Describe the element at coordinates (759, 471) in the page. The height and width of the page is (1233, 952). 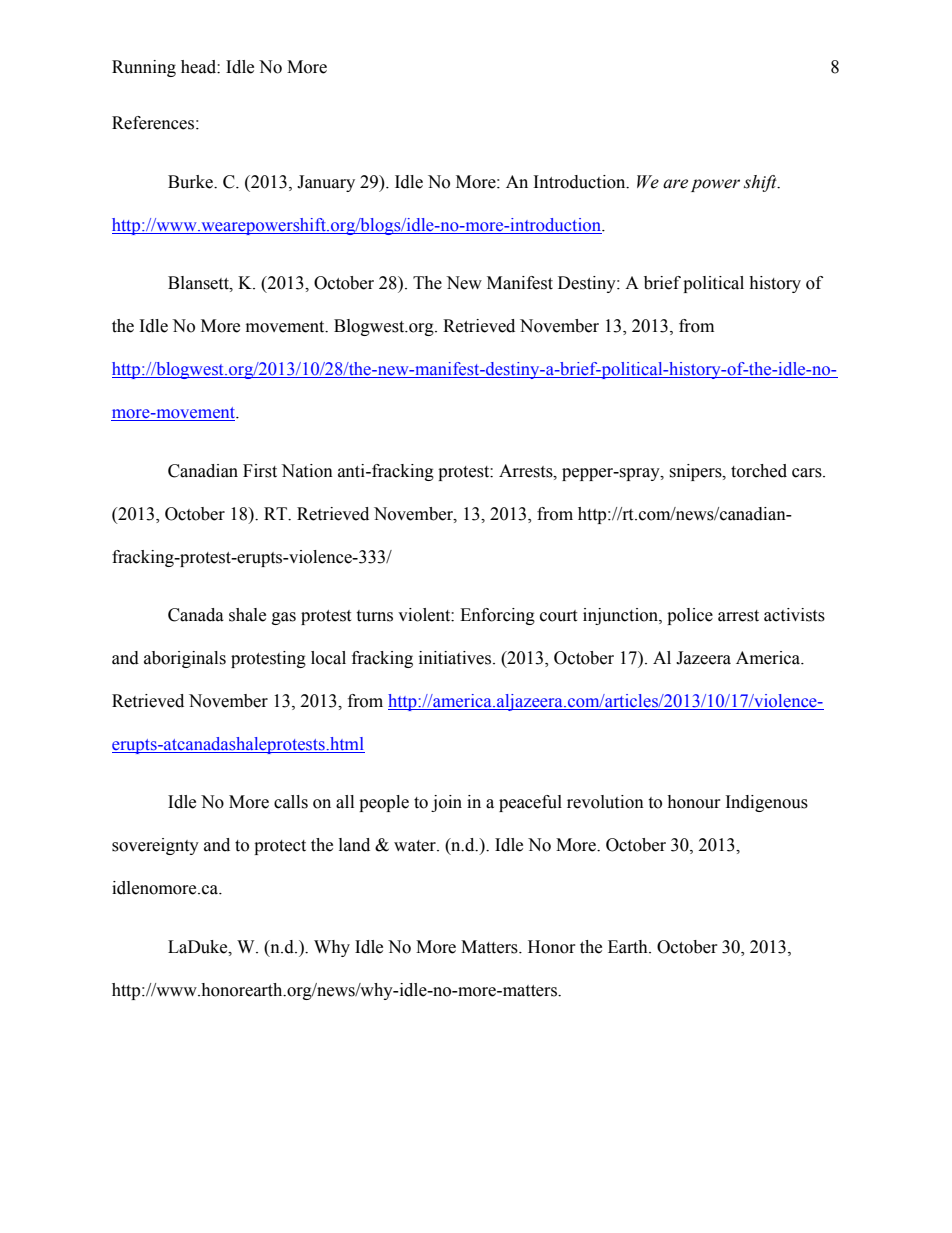
I see `torched` at that location.
